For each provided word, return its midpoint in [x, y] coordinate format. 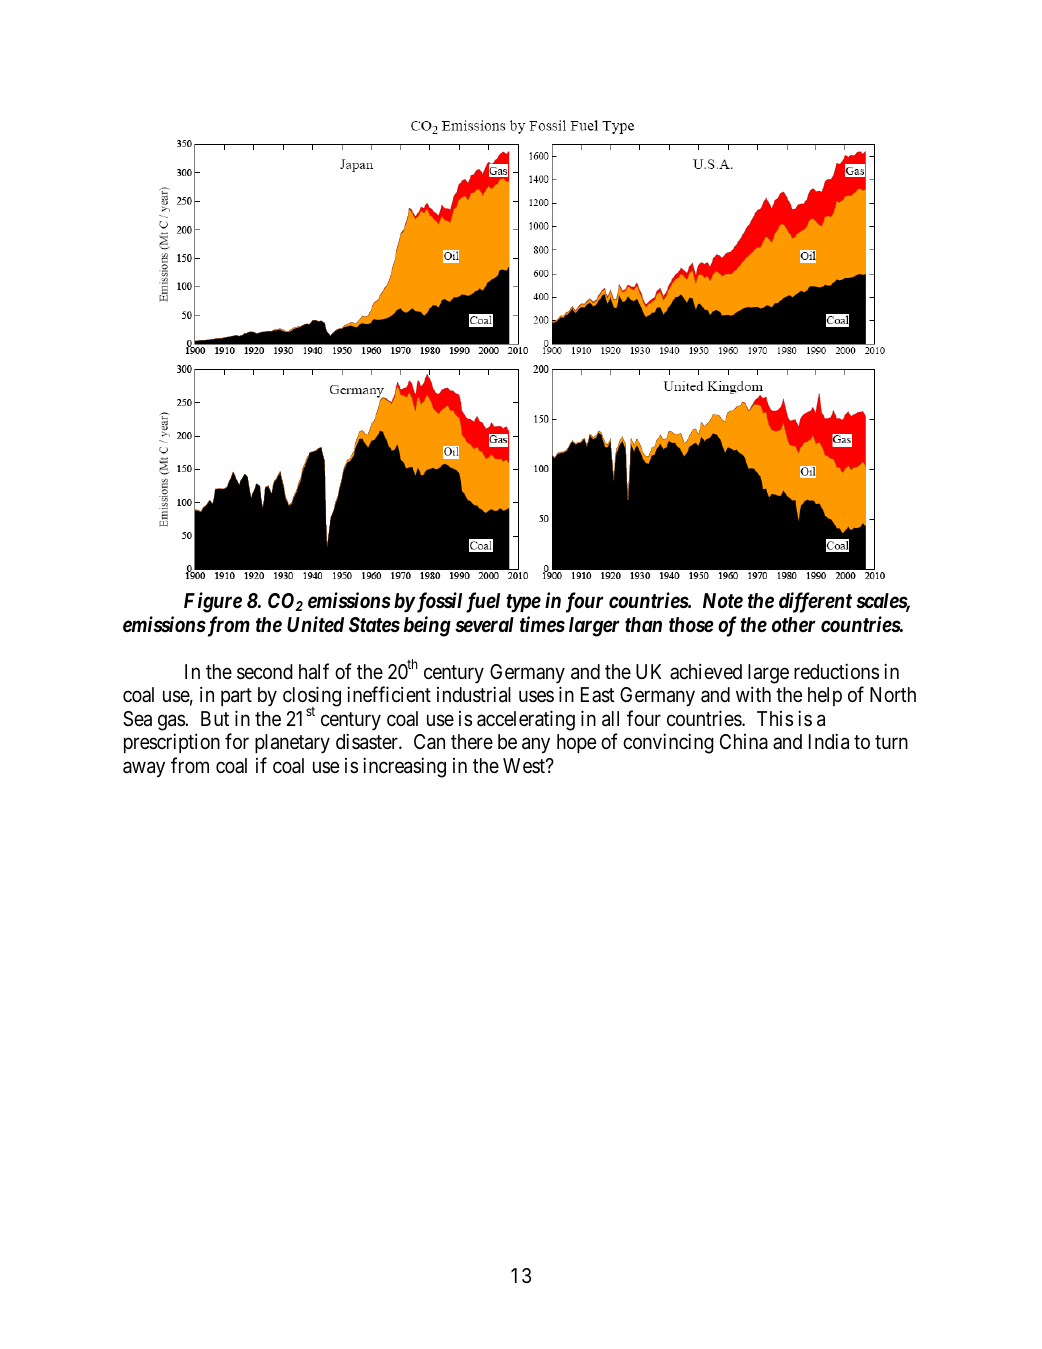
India [829, 741]
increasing [404, 767]
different [815, 602]
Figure [213, 602]
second [265, 671]
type [523, 603]
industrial [474, 694]
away [144, 769]
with [753, 694]
